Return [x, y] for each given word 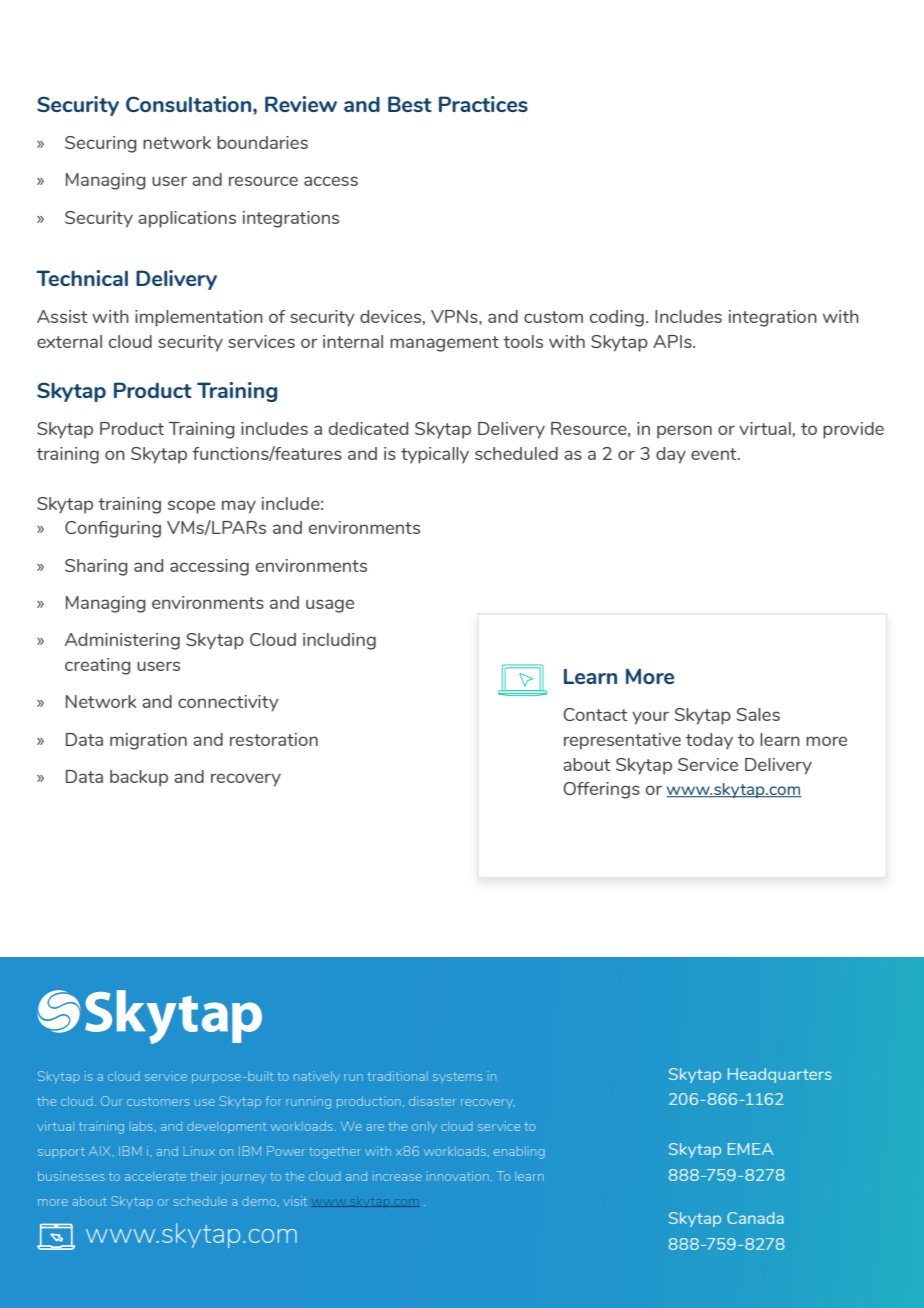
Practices [483, 104]
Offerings [601, 790]
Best [410, 104]
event [715, 454]
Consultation [190, 104]
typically [435, 455]
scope [191, 507]
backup [139, 778]
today [709, 741]
